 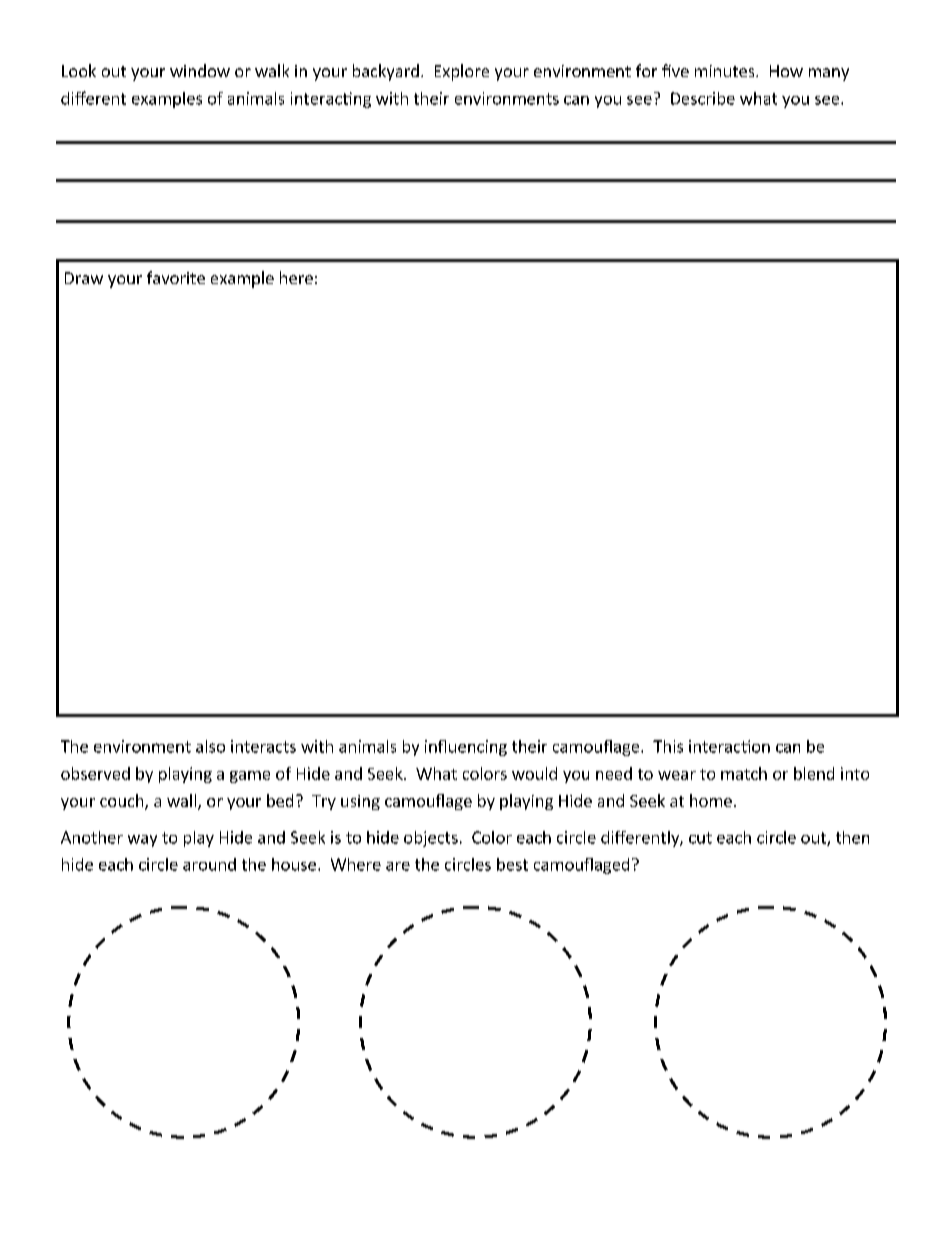 What do you see at coordinates (786, 71) in the page?
I see `How` at bounding box center [786, 71].
